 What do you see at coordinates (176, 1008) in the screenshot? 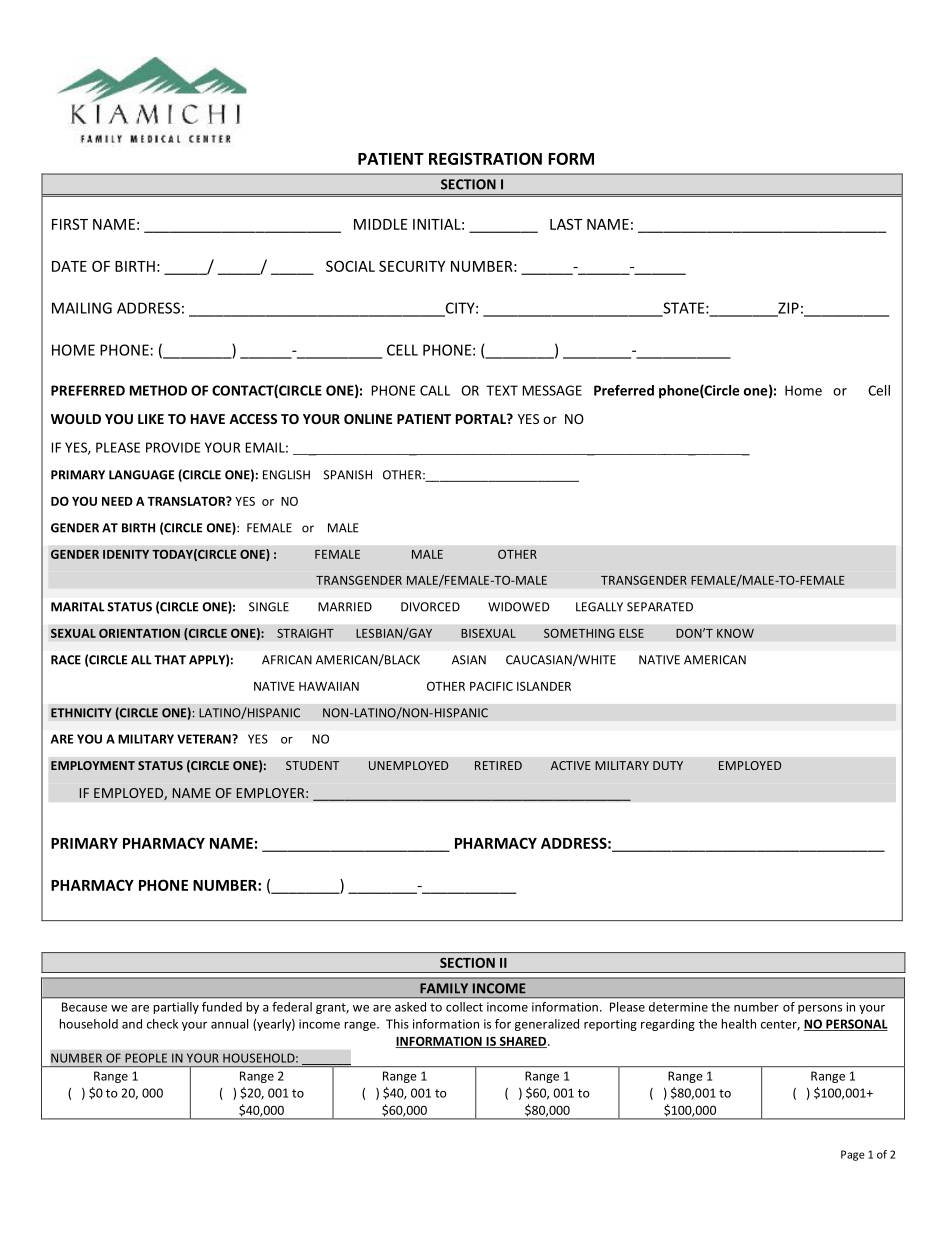
I see `partially` at bounding box center [176, 1008].
